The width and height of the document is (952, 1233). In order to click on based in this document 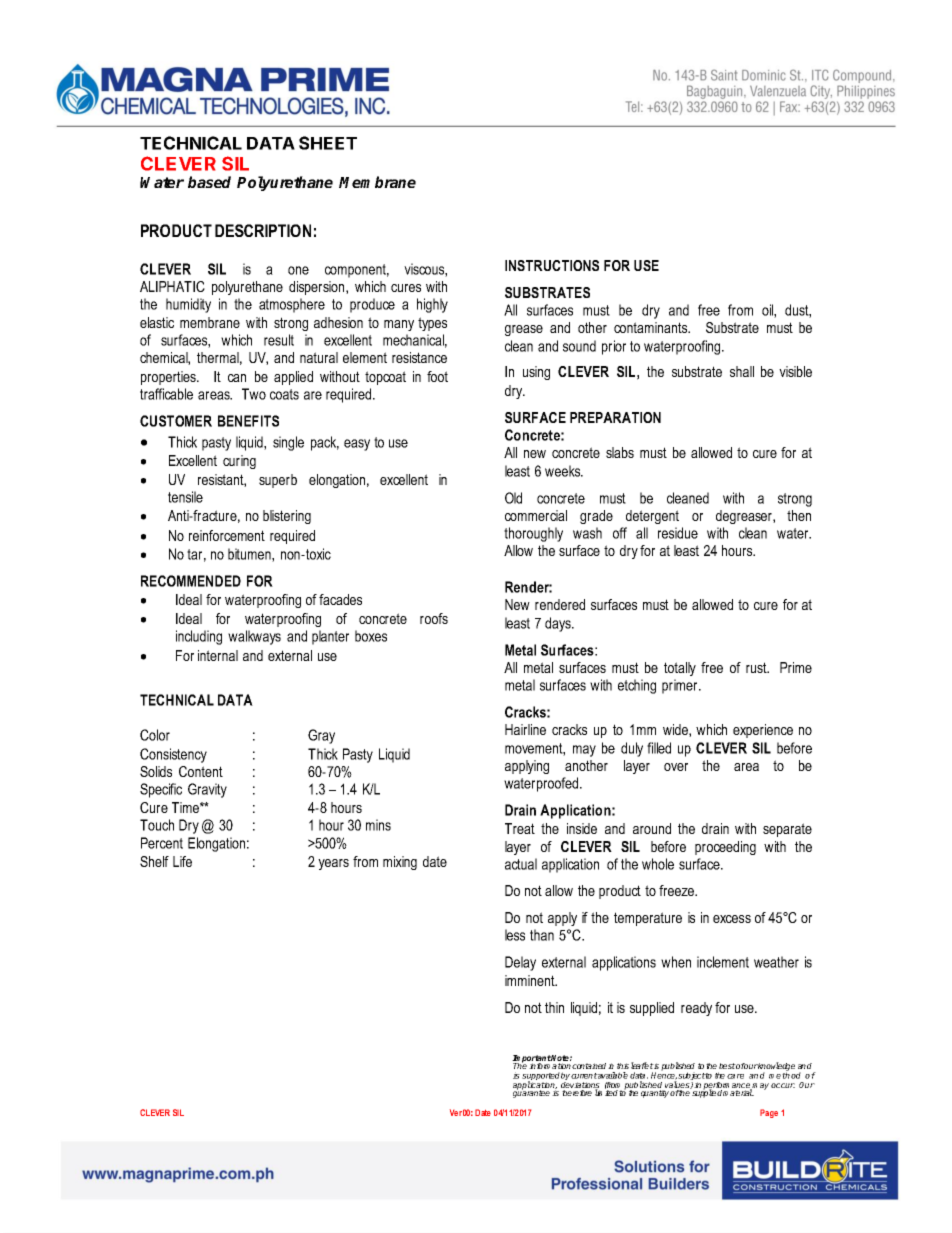, I will do `click(209, 182)`.
